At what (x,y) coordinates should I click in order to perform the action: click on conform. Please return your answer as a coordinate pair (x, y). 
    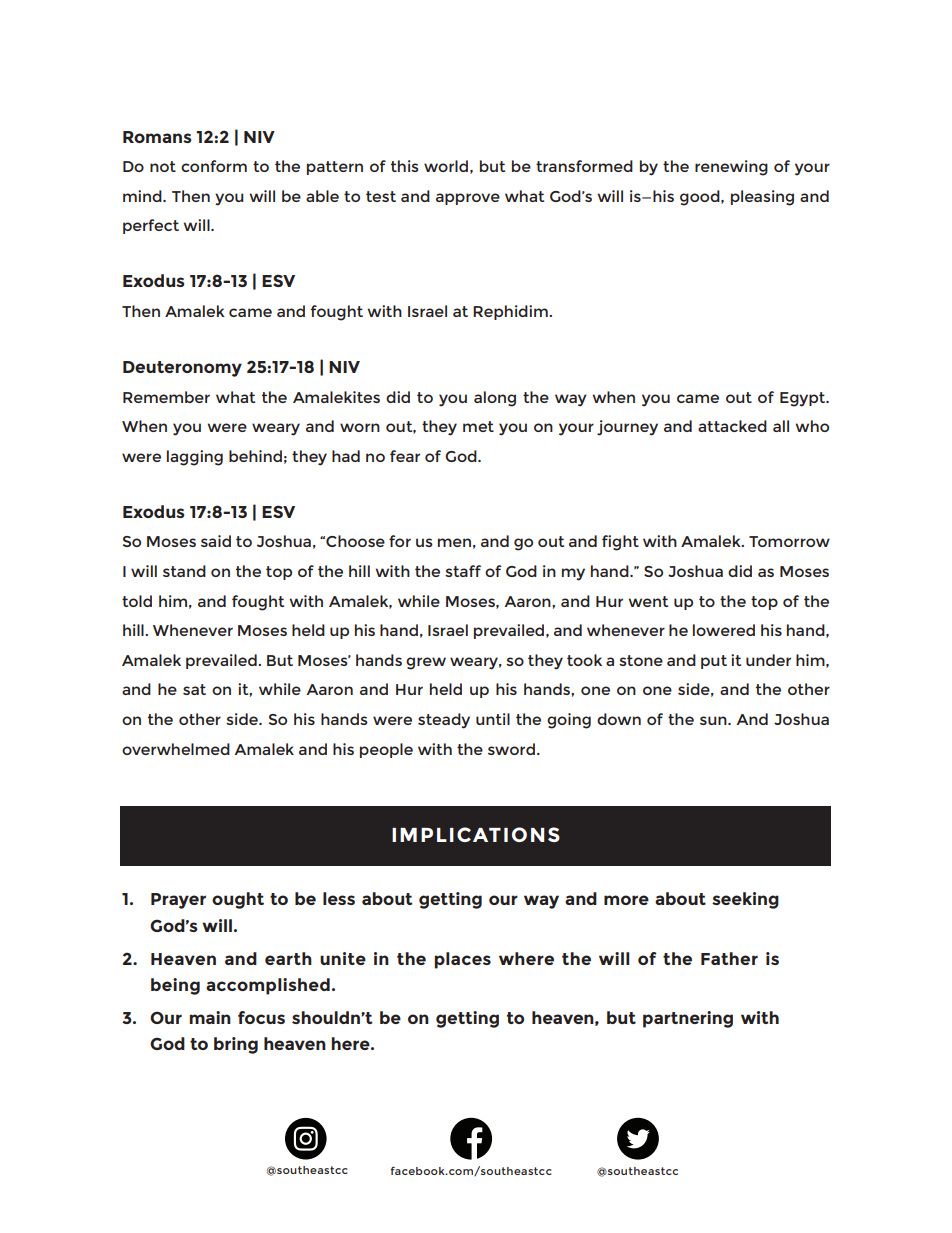
    Looking at the image, I should click on (214, 166).
